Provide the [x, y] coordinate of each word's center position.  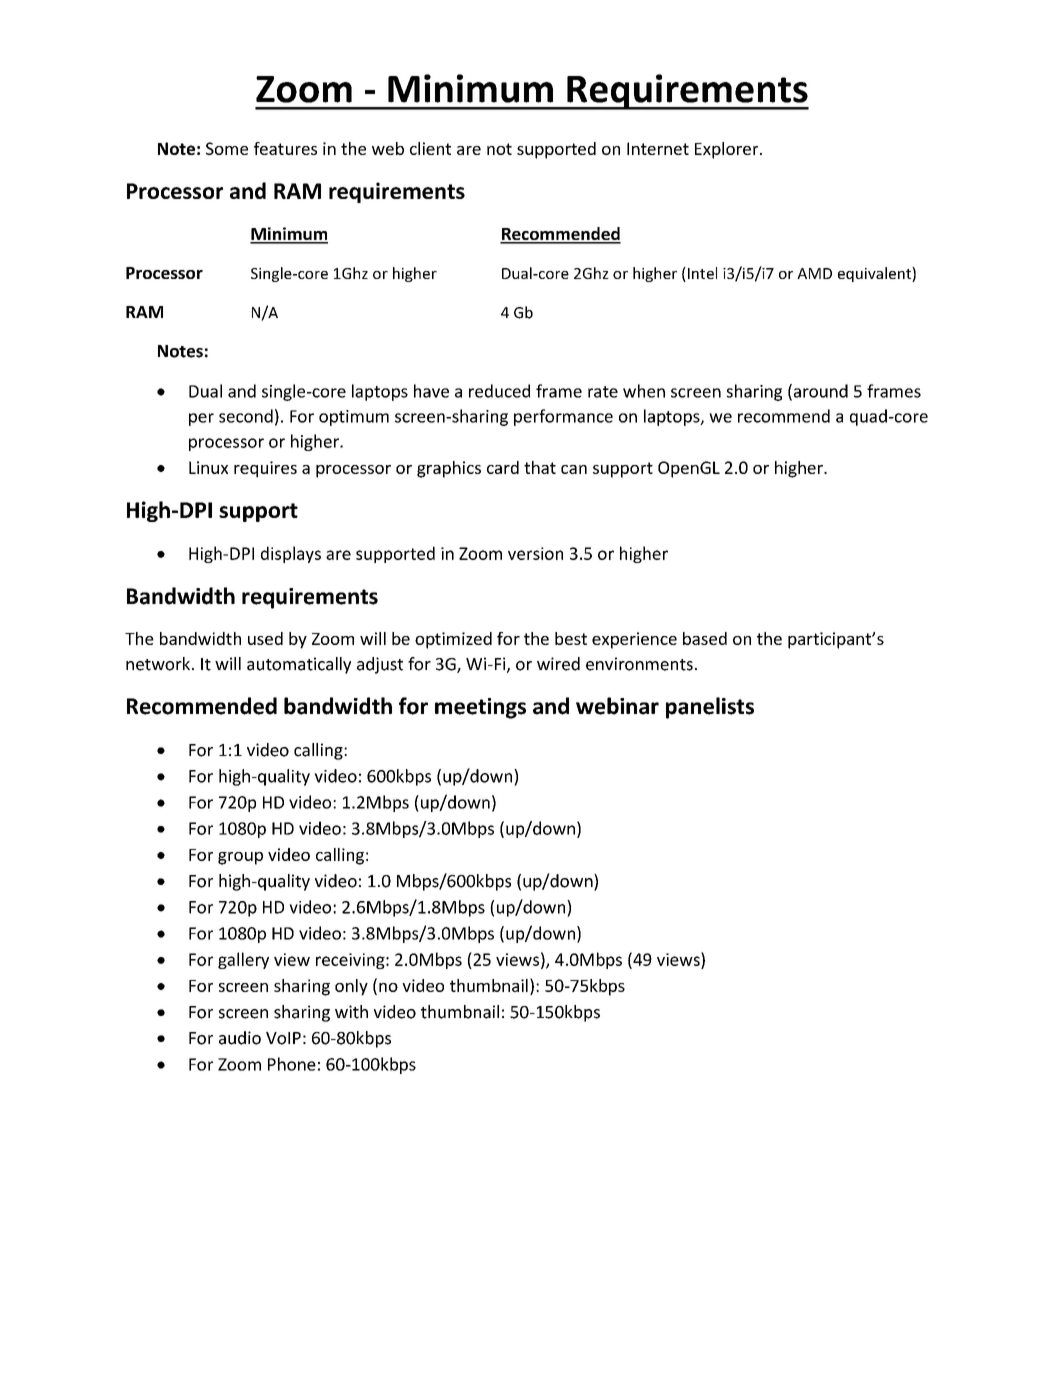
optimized [453, 640]
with [351, 1012]
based [705, 638]
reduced [499, 391]
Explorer [728, 150]
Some [227, 148]
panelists [710, 708]
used [265, 638]
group [240, 858]
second [246, 416]
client [430, 148]
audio [240, 1038]
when [644, 391]
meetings [480, 708]
